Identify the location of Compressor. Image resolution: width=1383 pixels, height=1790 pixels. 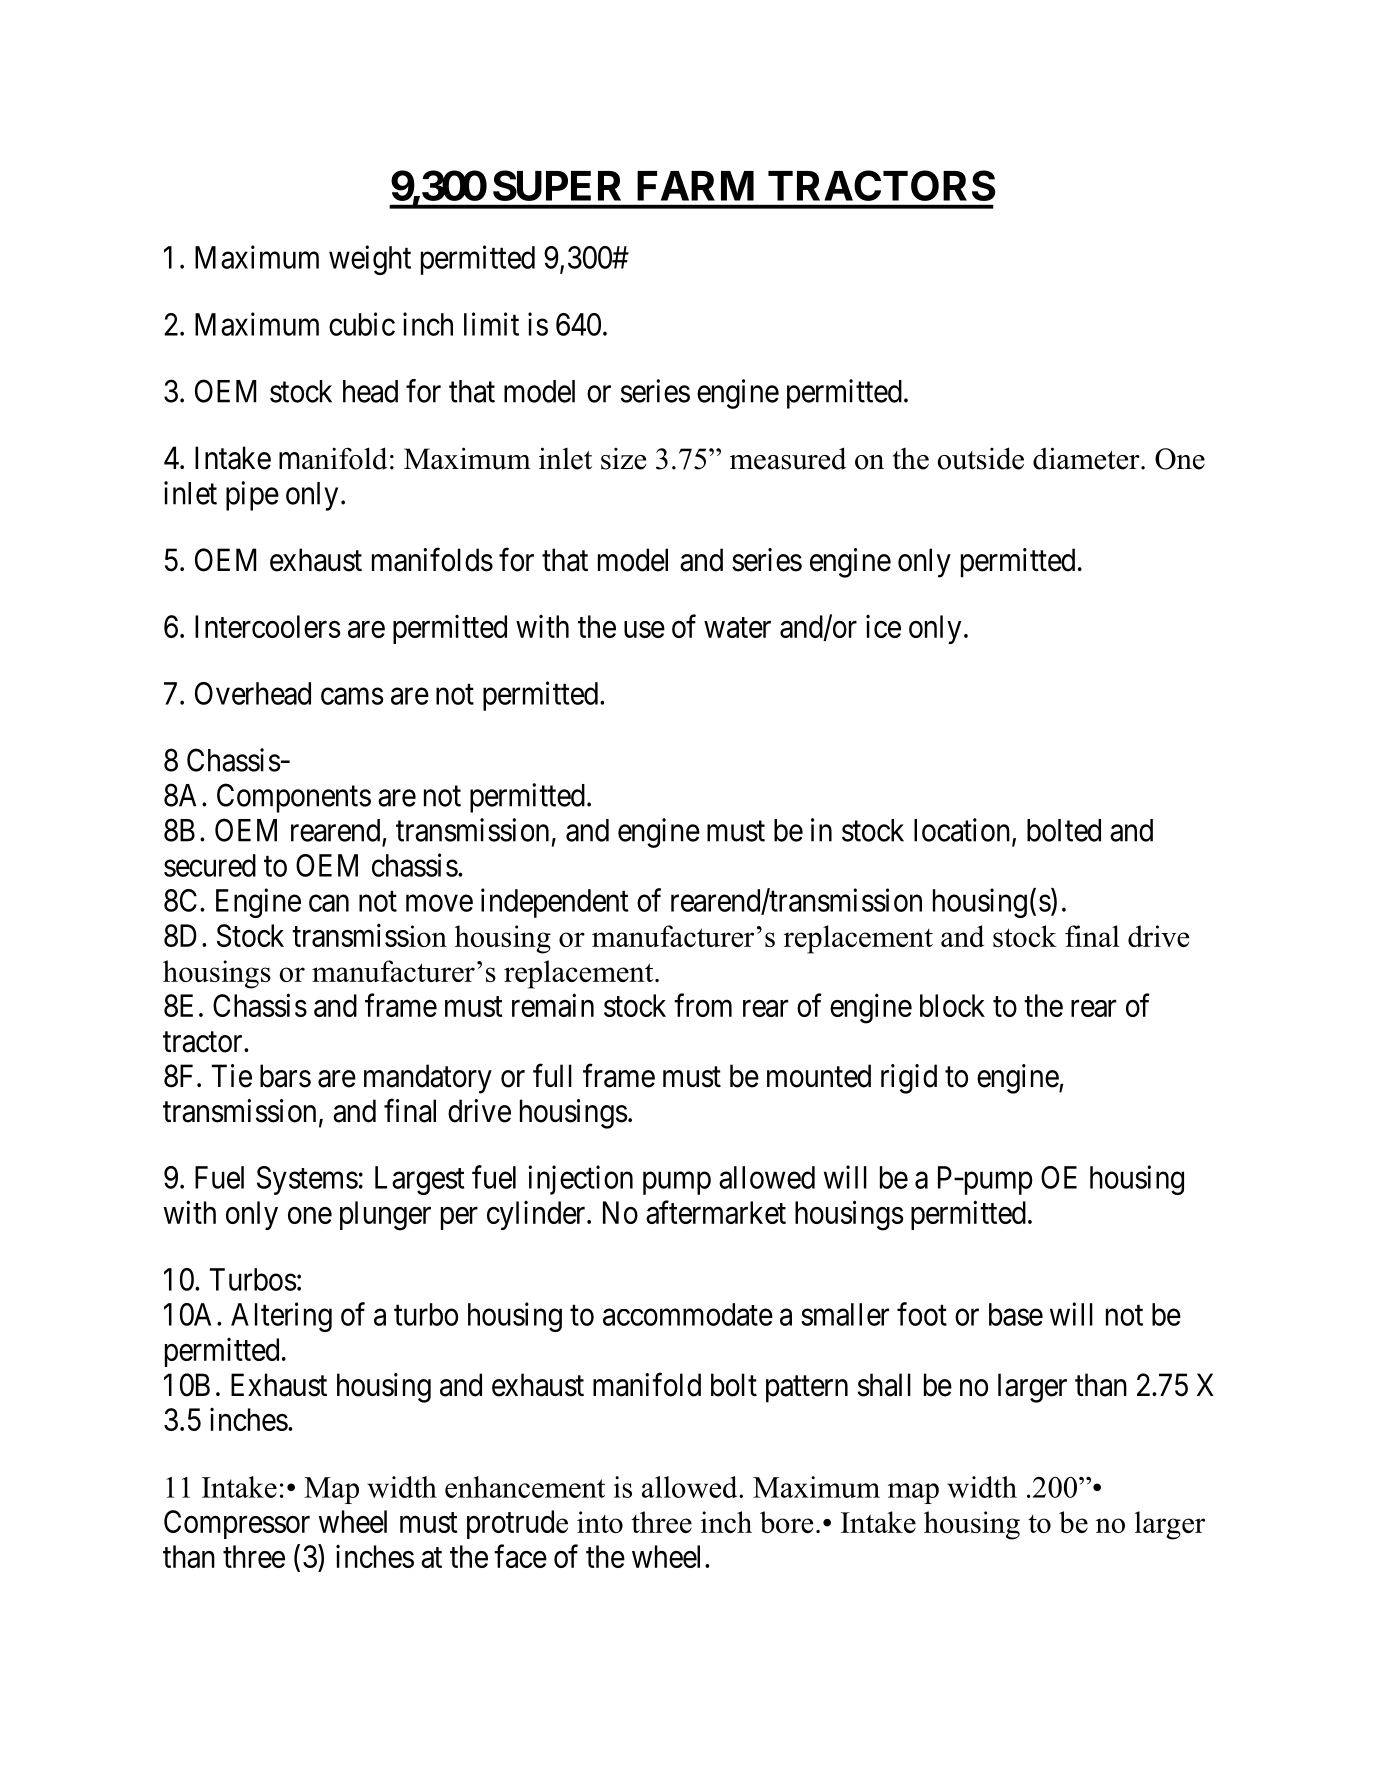
(237, 1524).
